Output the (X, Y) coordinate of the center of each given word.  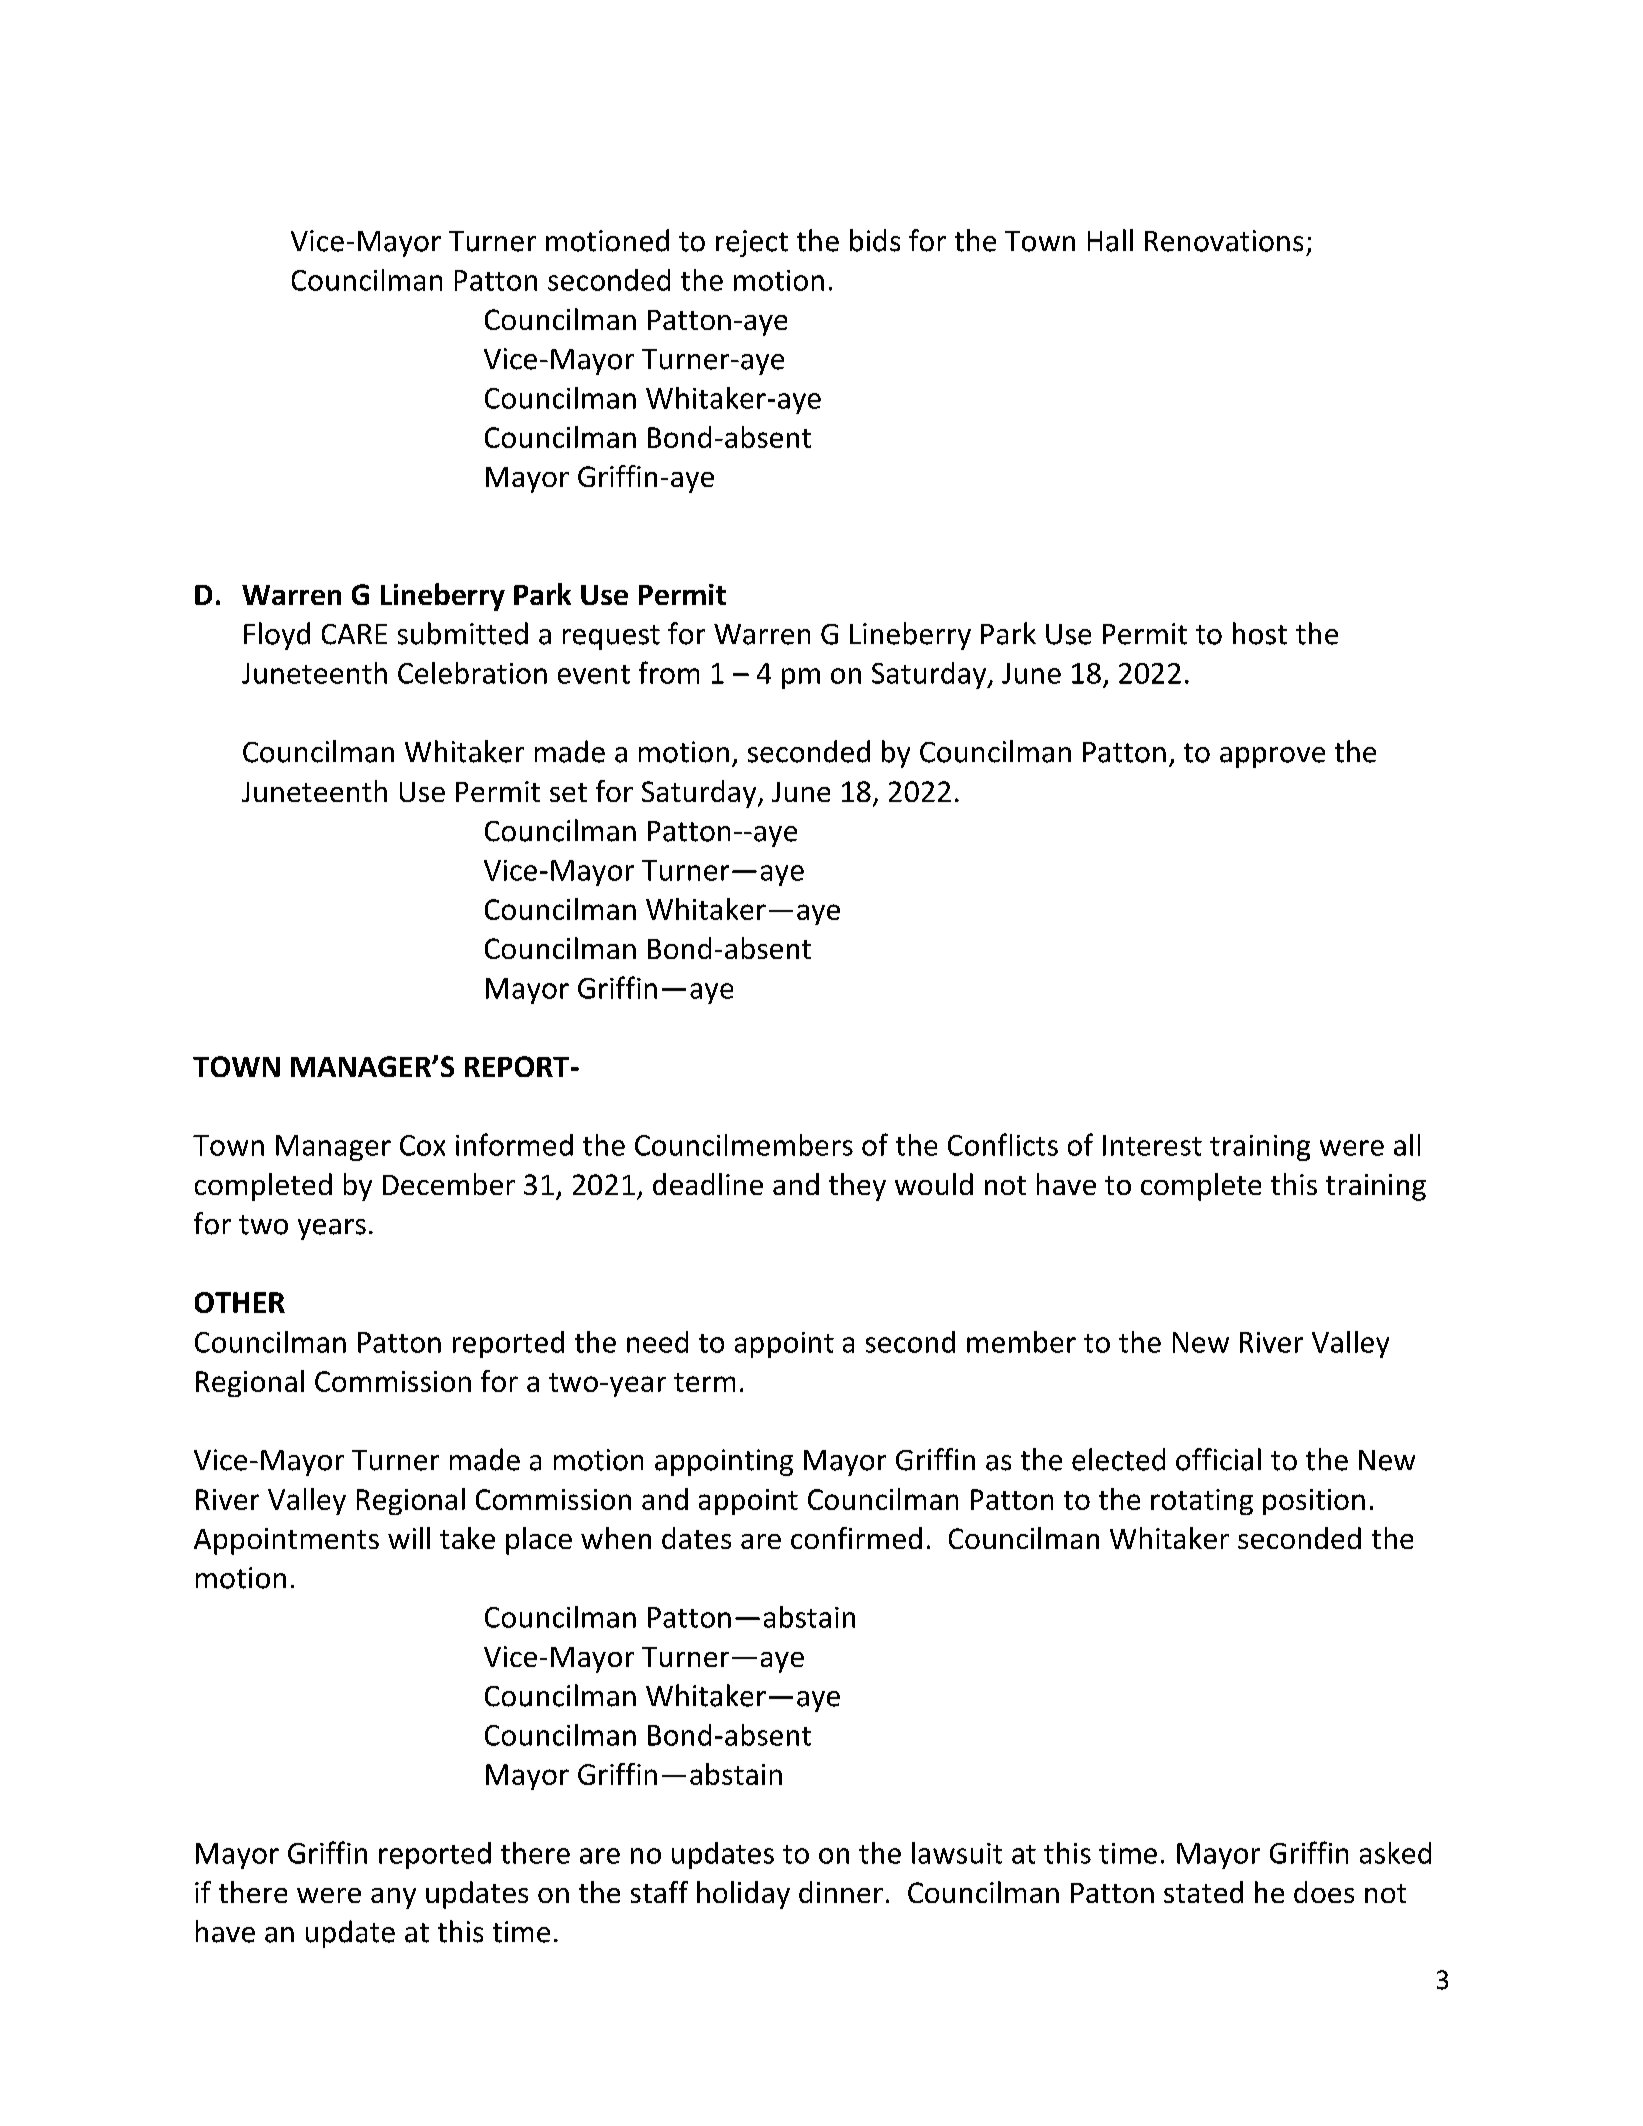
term (704, 1382)
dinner (841, 1892)
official (1218, 1459)
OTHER (240, 1302)
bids (875, 240)
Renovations (1224, 241)
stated (1203, 1892)
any (393, 1898)
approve (1272, 757)
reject (752, 243)
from (669, 672)
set (568, 792)
